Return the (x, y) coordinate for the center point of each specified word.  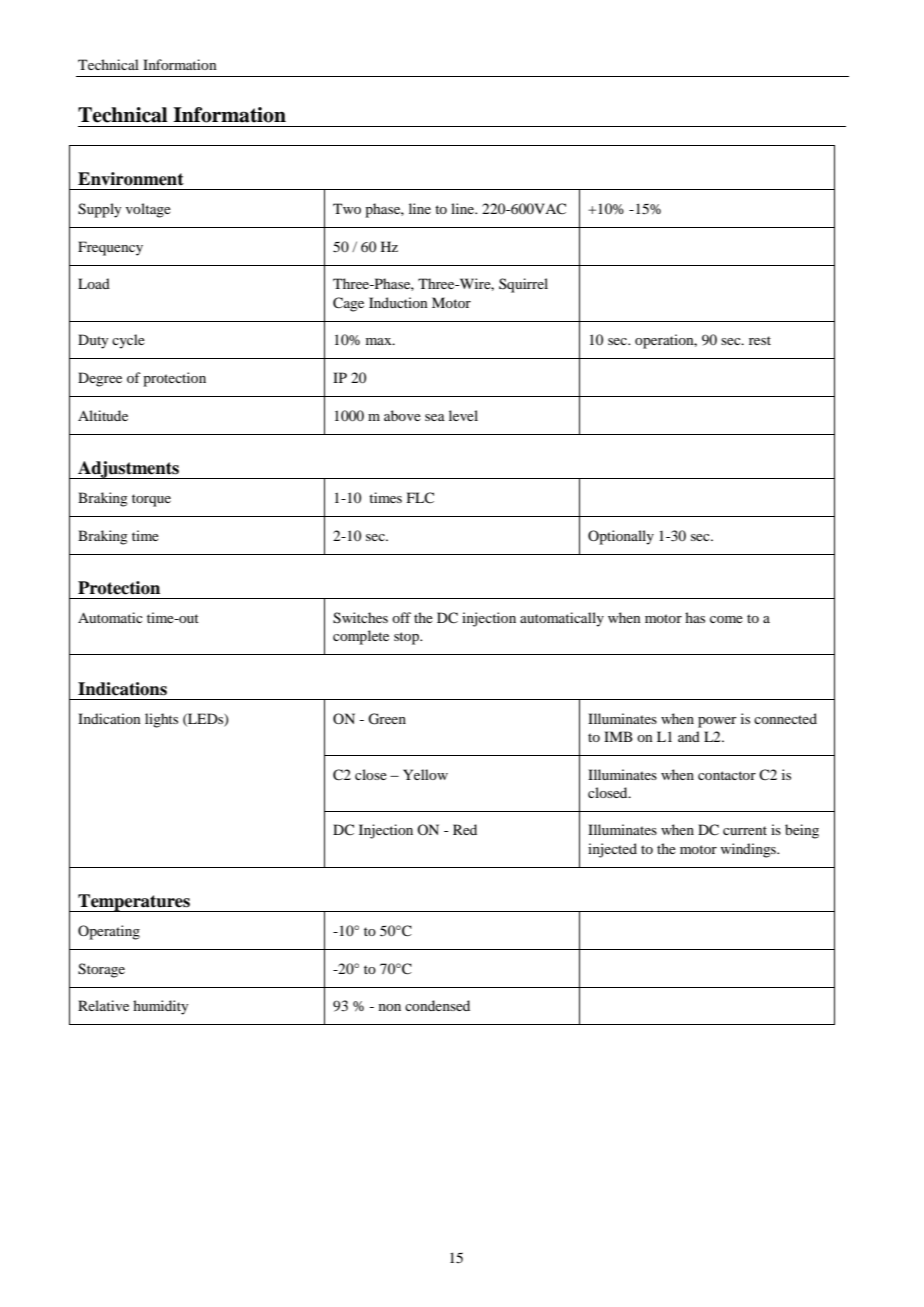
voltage (148, 210)
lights (161, 720)
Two (347, 208)
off (401, 617)
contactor (727, 775)
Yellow (425, 774)
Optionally (621, 537)
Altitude (103, 415)
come (726, 619)
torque (151, 500)
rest (760, 340)
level (463, 415)
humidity (160, 1007)
